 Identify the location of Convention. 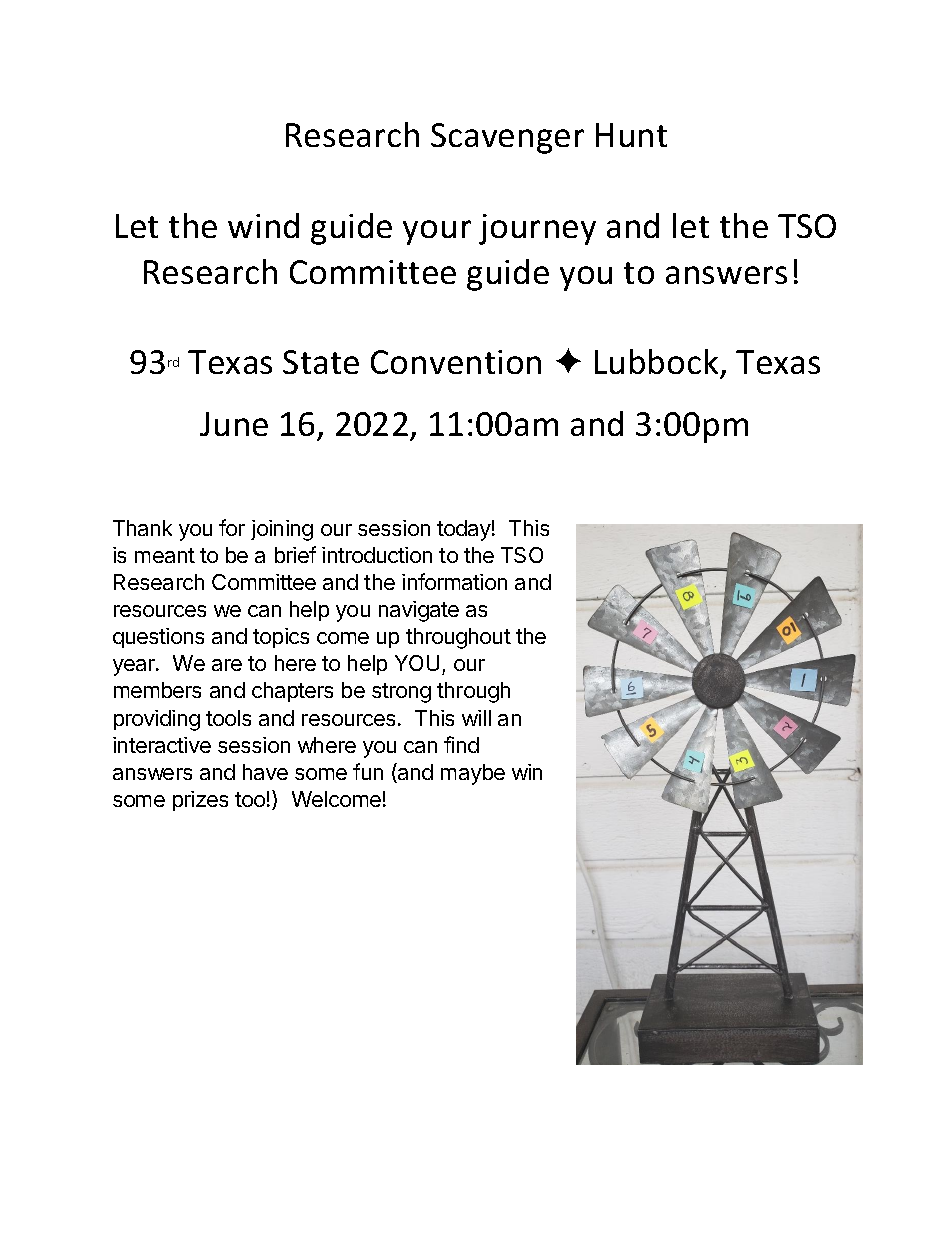
(456, 362).
